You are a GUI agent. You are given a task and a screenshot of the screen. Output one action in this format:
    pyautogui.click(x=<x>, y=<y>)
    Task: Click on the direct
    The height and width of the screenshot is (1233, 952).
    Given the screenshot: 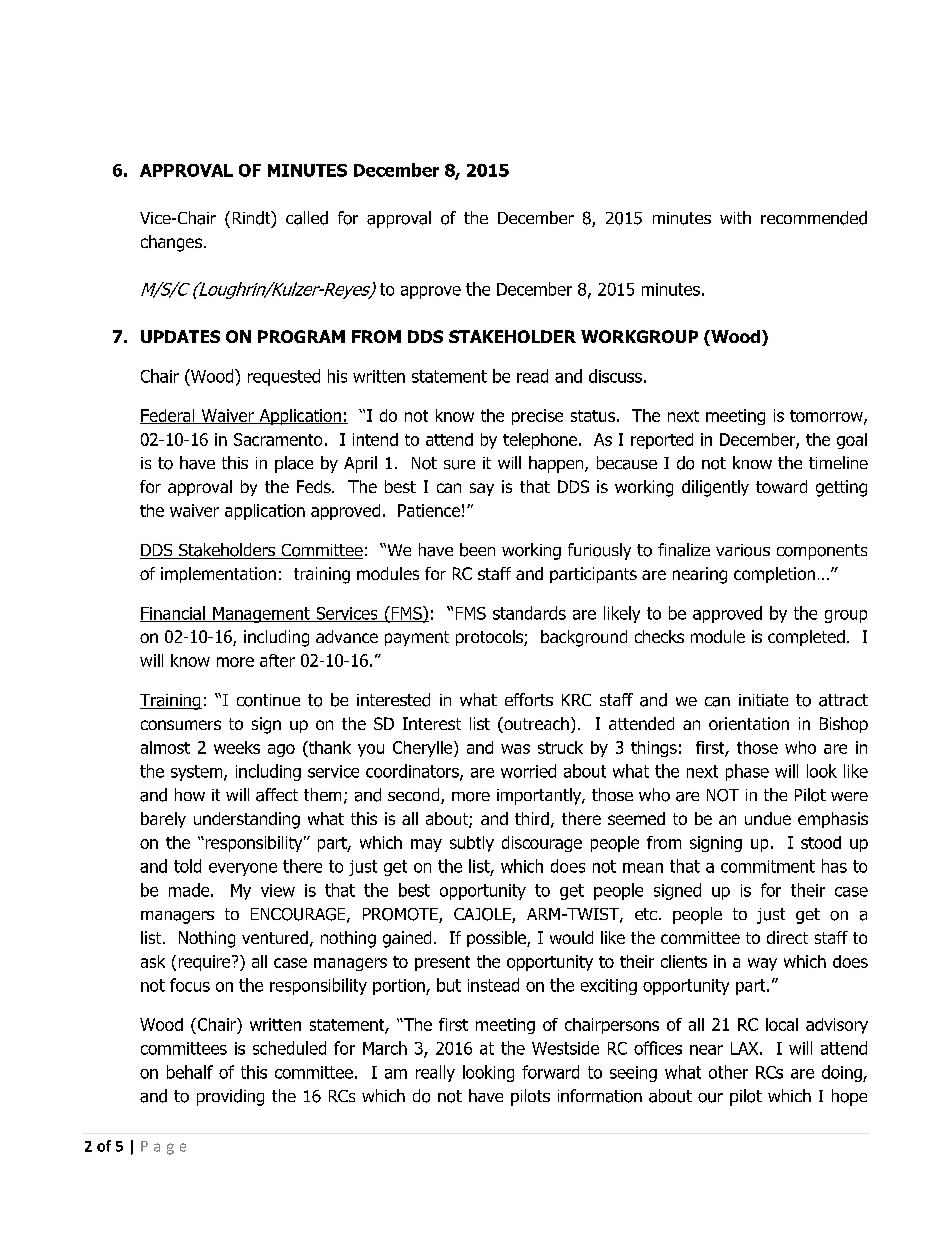 What is the action you would take?
    pyautogui.click(x=787, y=937)
